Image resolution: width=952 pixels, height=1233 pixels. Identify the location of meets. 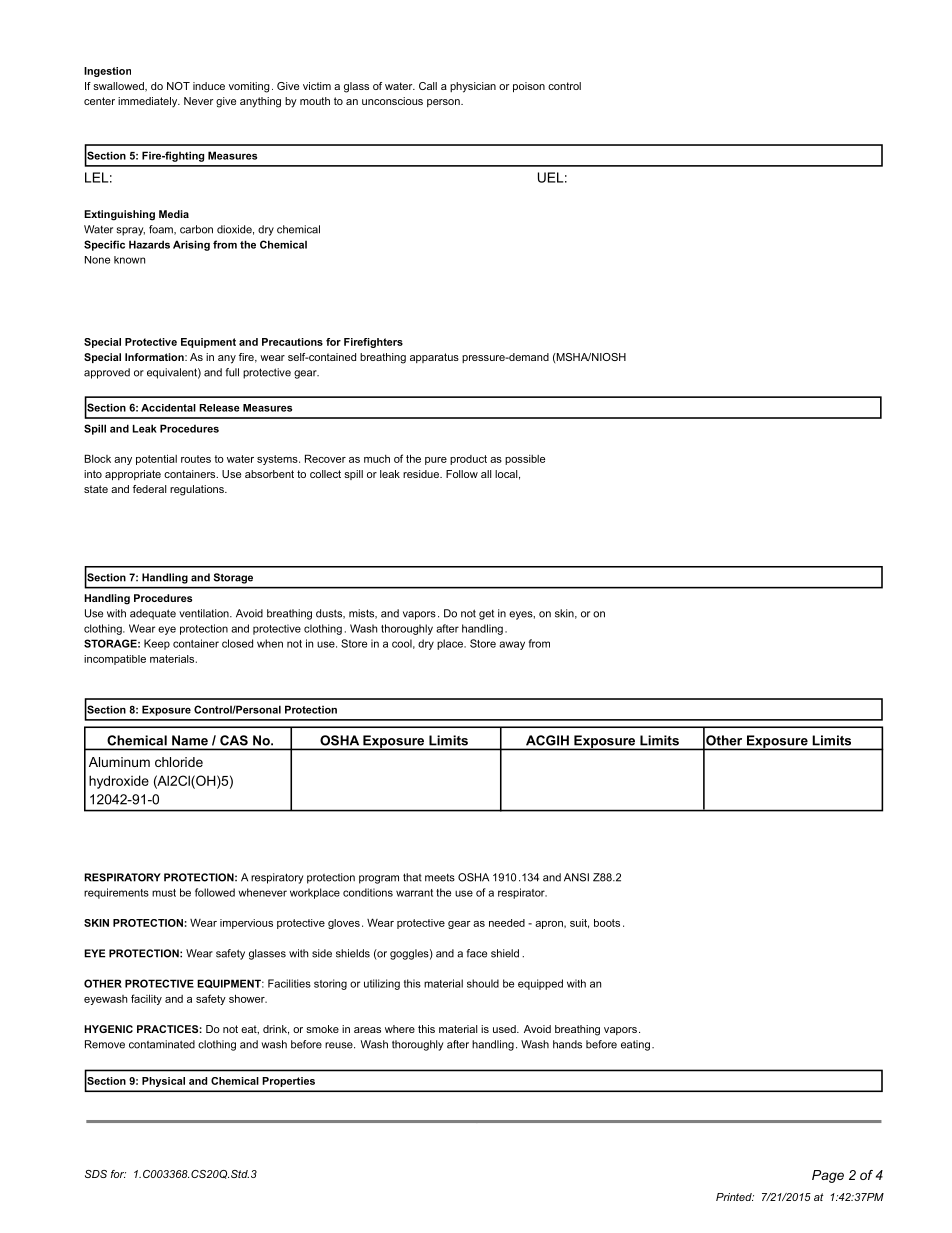
(440, 878).
